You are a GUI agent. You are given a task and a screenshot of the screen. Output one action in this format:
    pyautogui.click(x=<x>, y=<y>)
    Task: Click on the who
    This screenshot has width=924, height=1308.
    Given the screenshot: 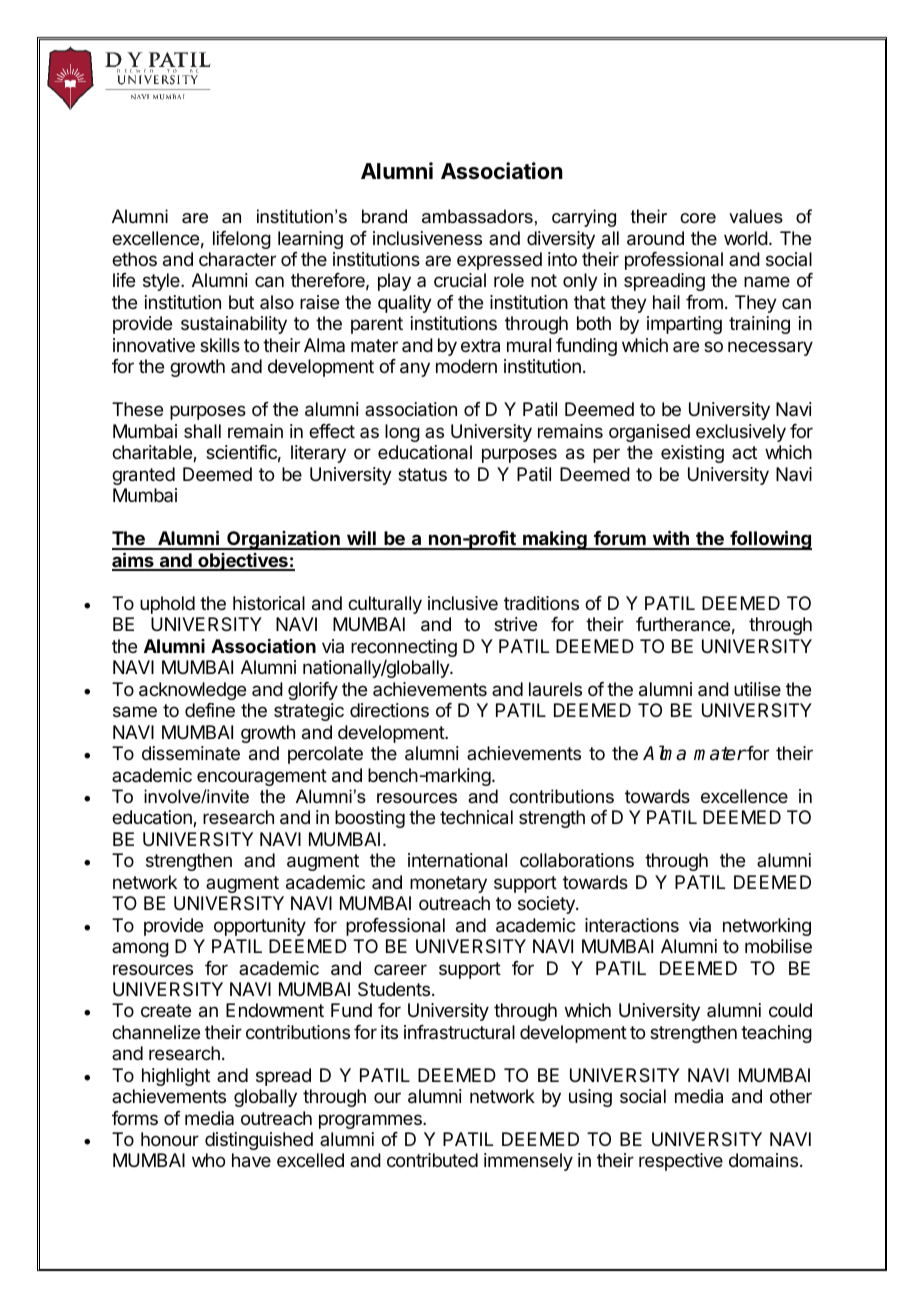 What is the action you would take?
    pyautogui.click(x=208, y=1160)
